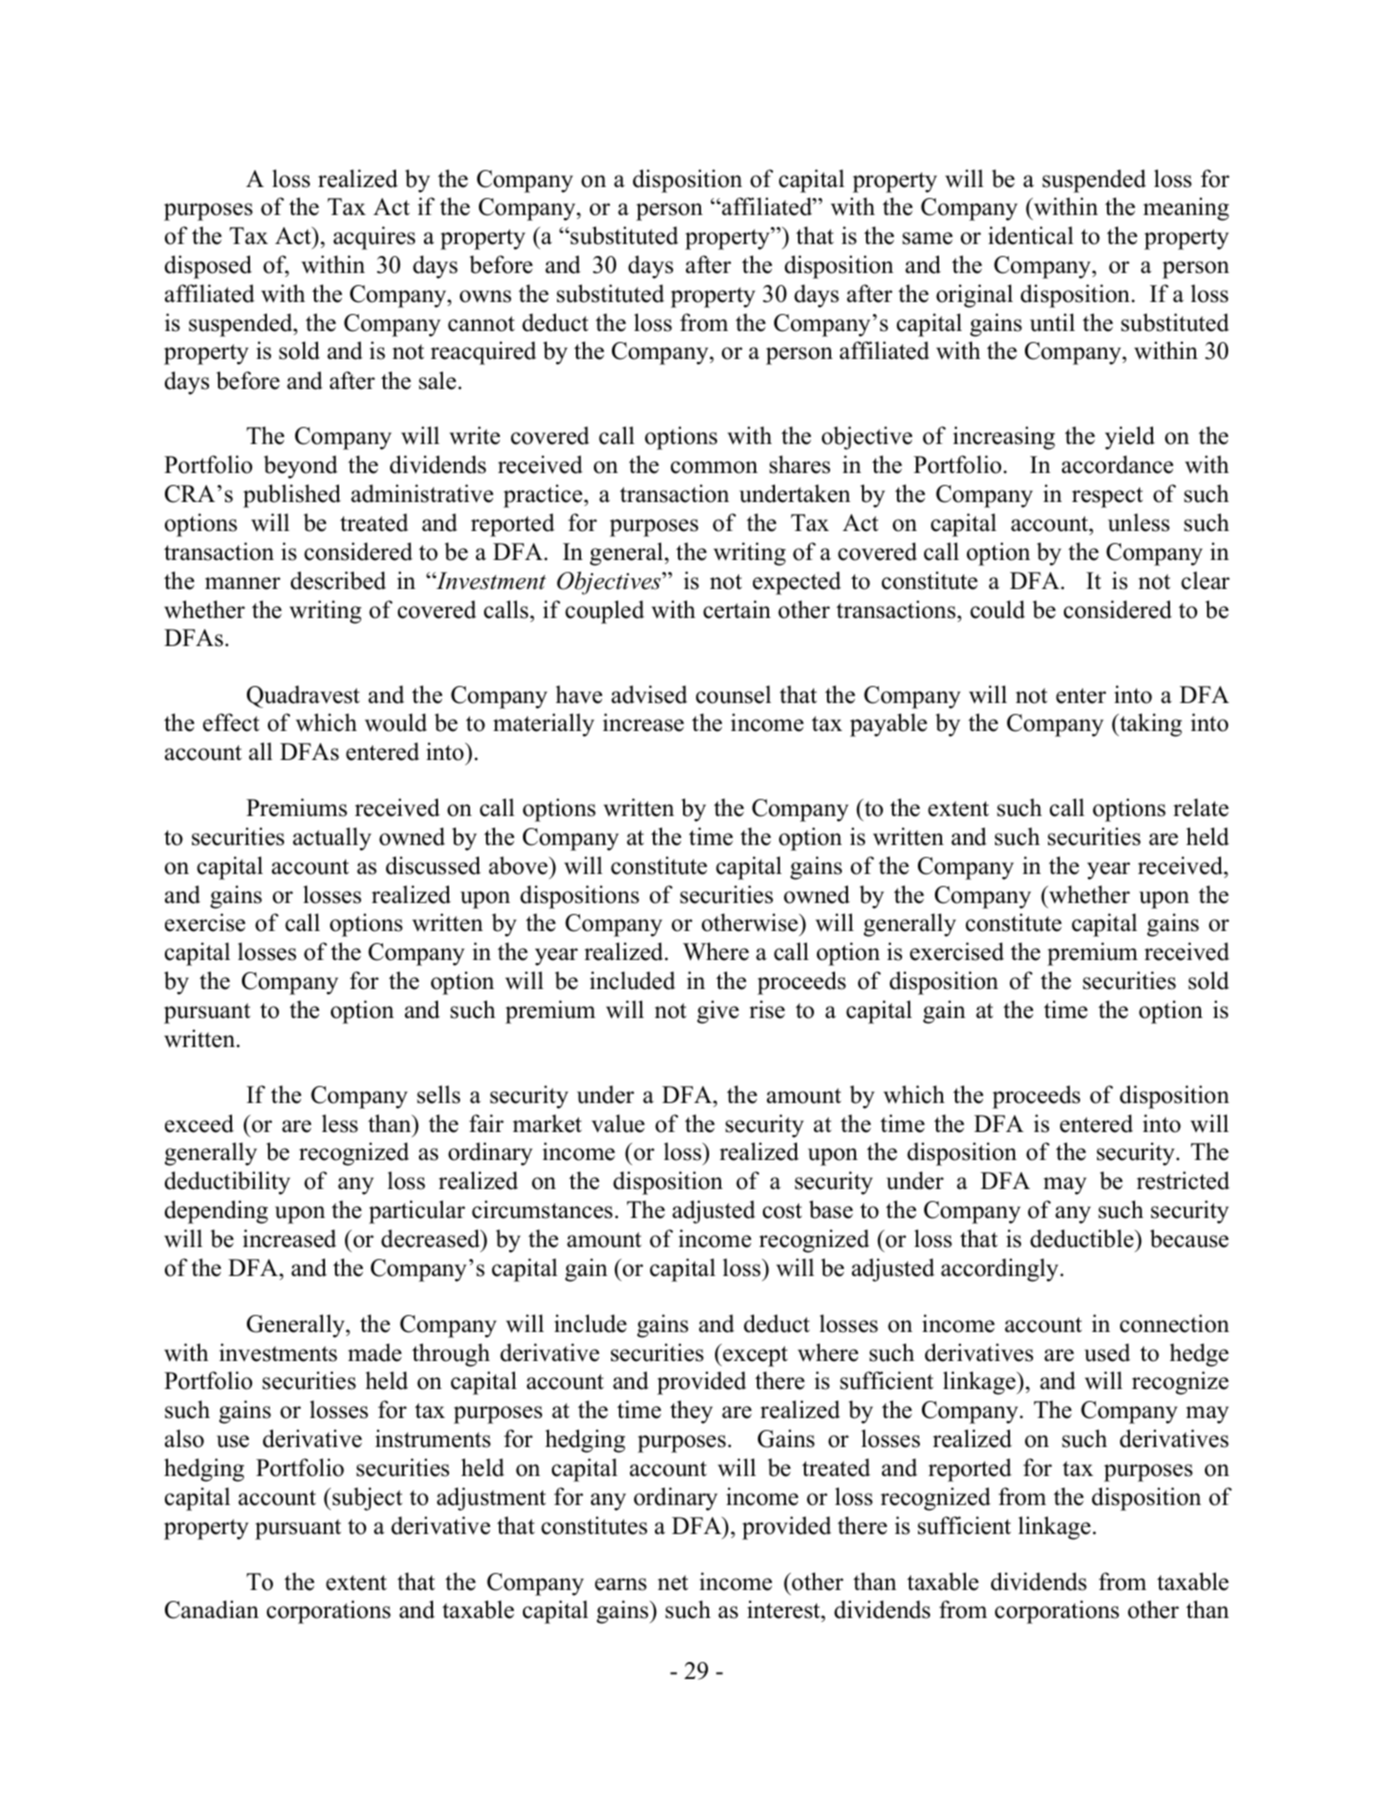  I want to click on owns, so click(485, 296).
